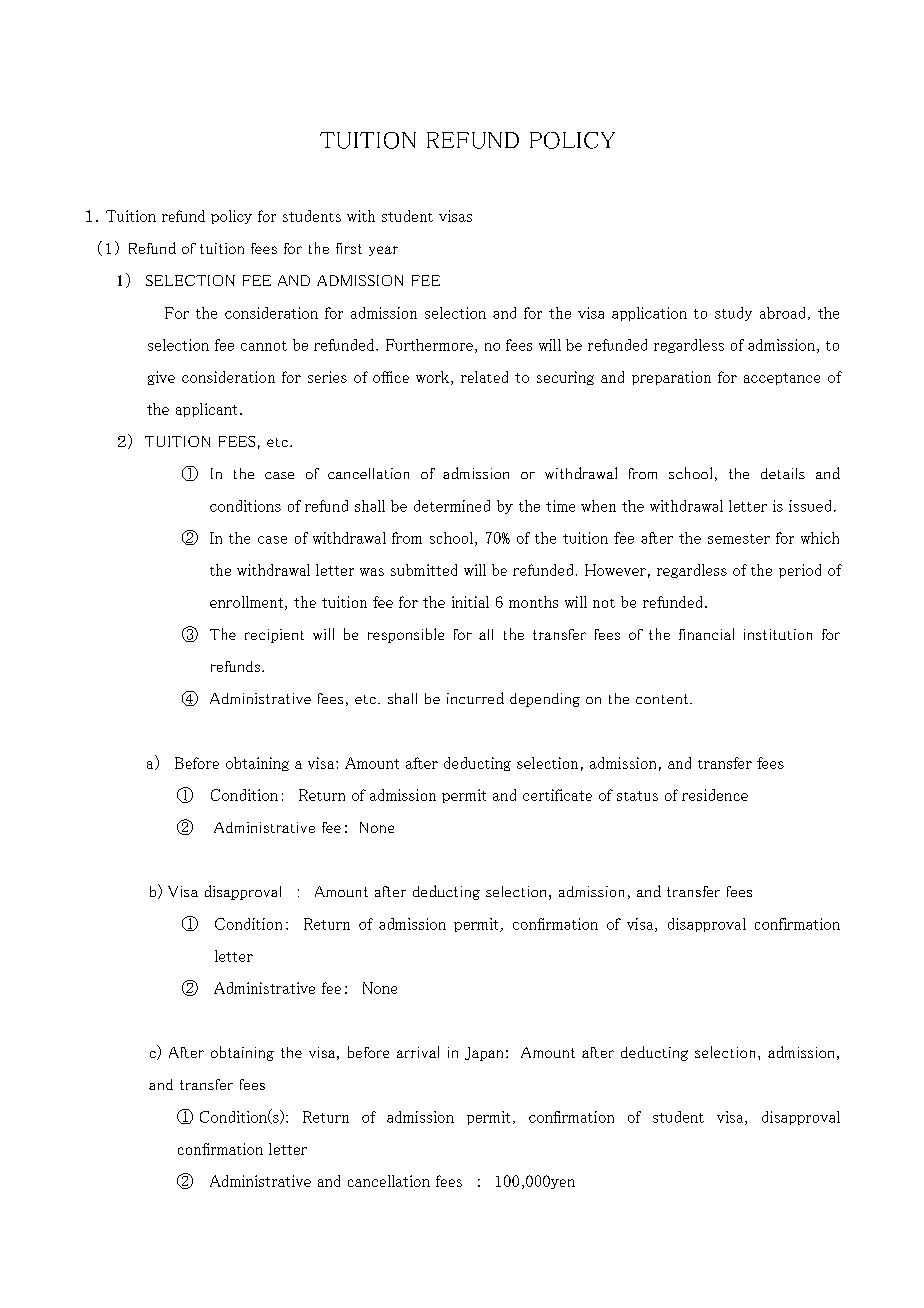  Describe the element at coordinates (475, 698) in the page. I see `incurred` at that location.
